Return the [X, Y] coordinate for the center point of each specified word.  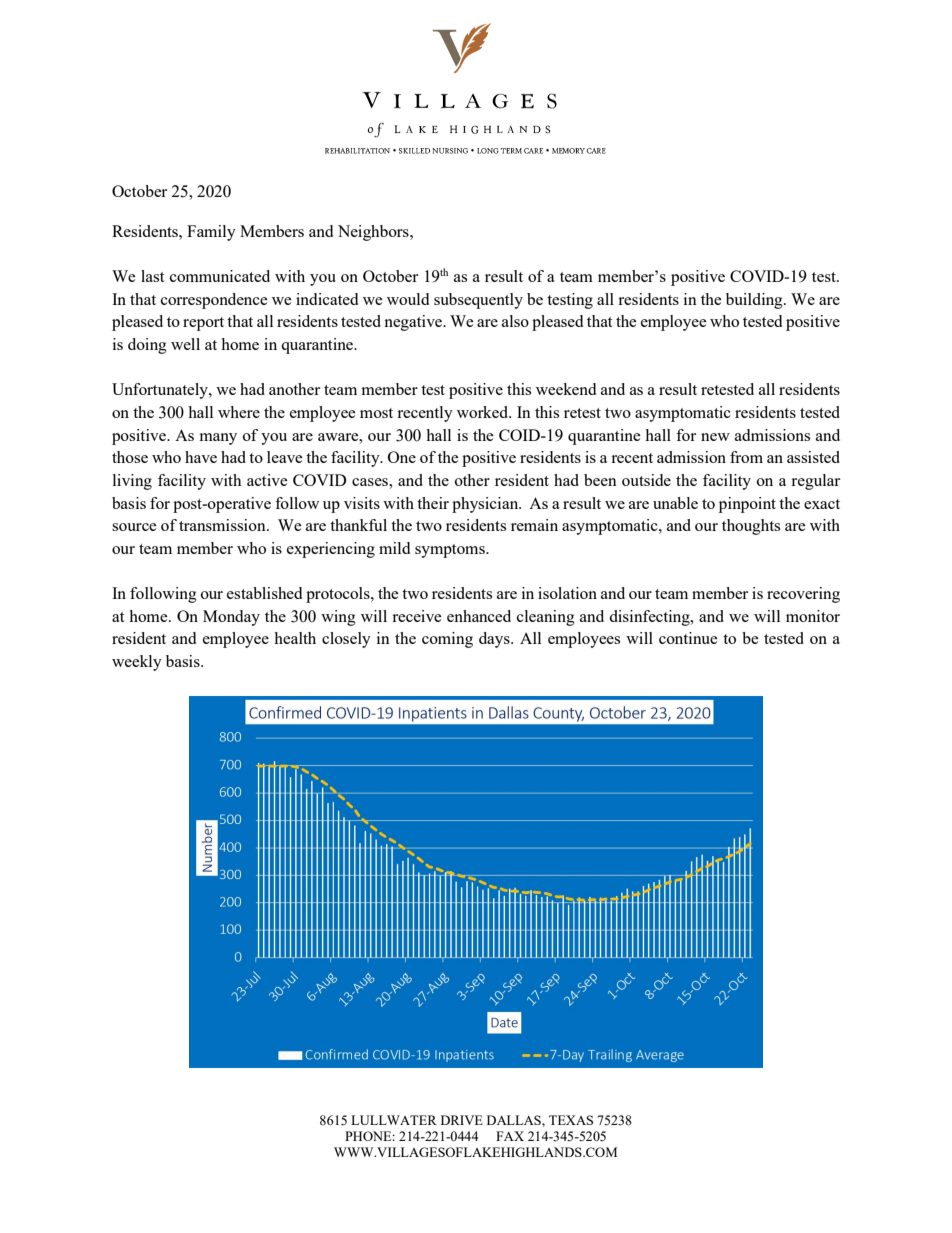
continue [688, 638]
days [495, 640]
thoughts [751, 527]
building [755, 301]
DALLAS [515, 1120]
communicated [220, 276]
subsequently [478, 301]
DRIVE [462, 1120]
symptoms [451, 551]
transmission [223, 525]
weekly [137, 663]
